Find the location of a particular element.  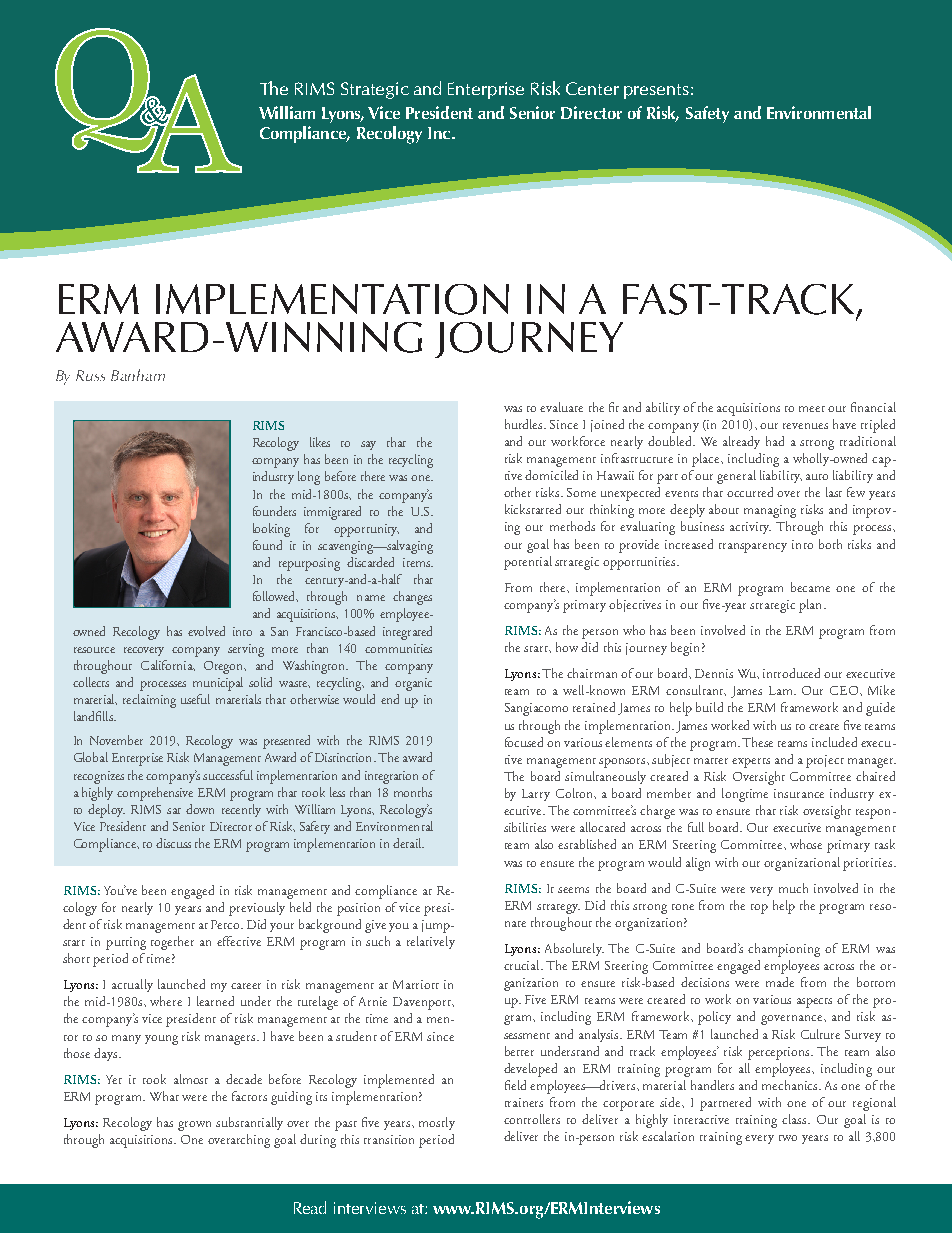

whose is located at coordinates (806, 844).
